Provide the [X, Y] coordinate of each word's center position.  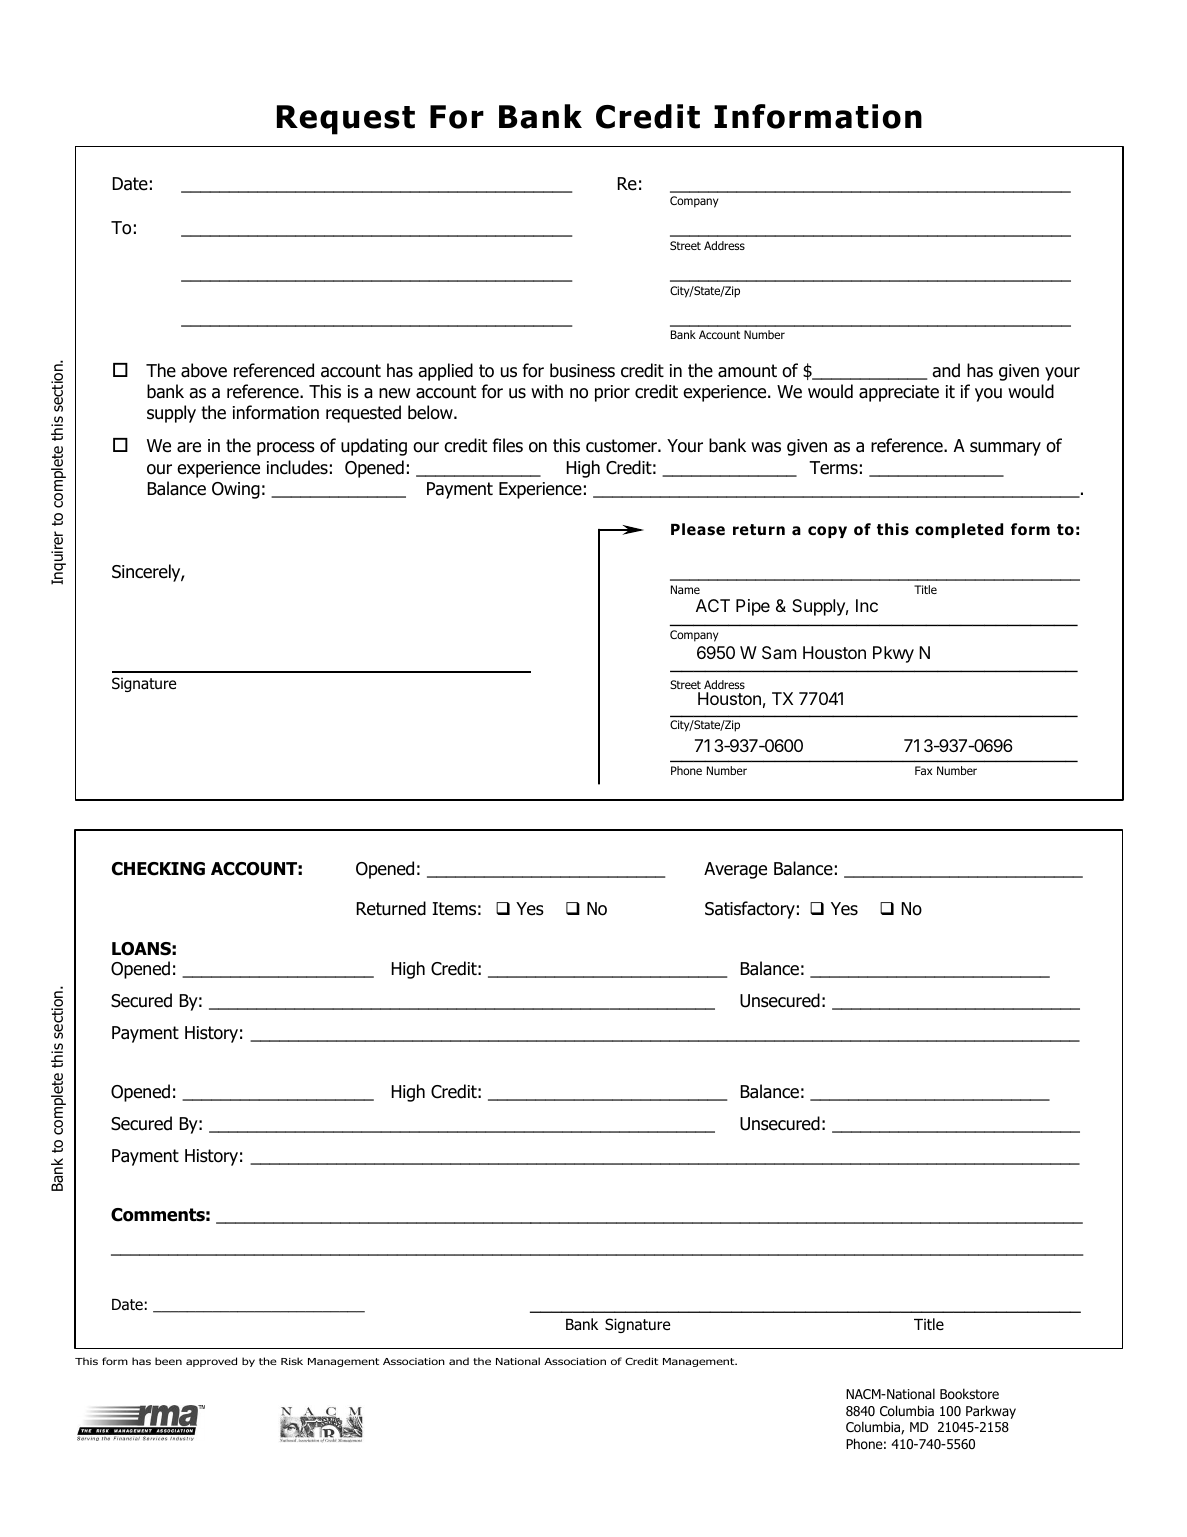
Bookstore [969, 1394]
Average [735, 870]
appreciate [899, 393]
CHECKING [158, 869]
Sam [779, 652]
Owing [236, 490]
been [168, 1361]
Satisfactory [750, 910]
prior [612, 393]
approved [211, 1362]
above [204, 370]
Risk [292, 1361]
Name [685, 589]
